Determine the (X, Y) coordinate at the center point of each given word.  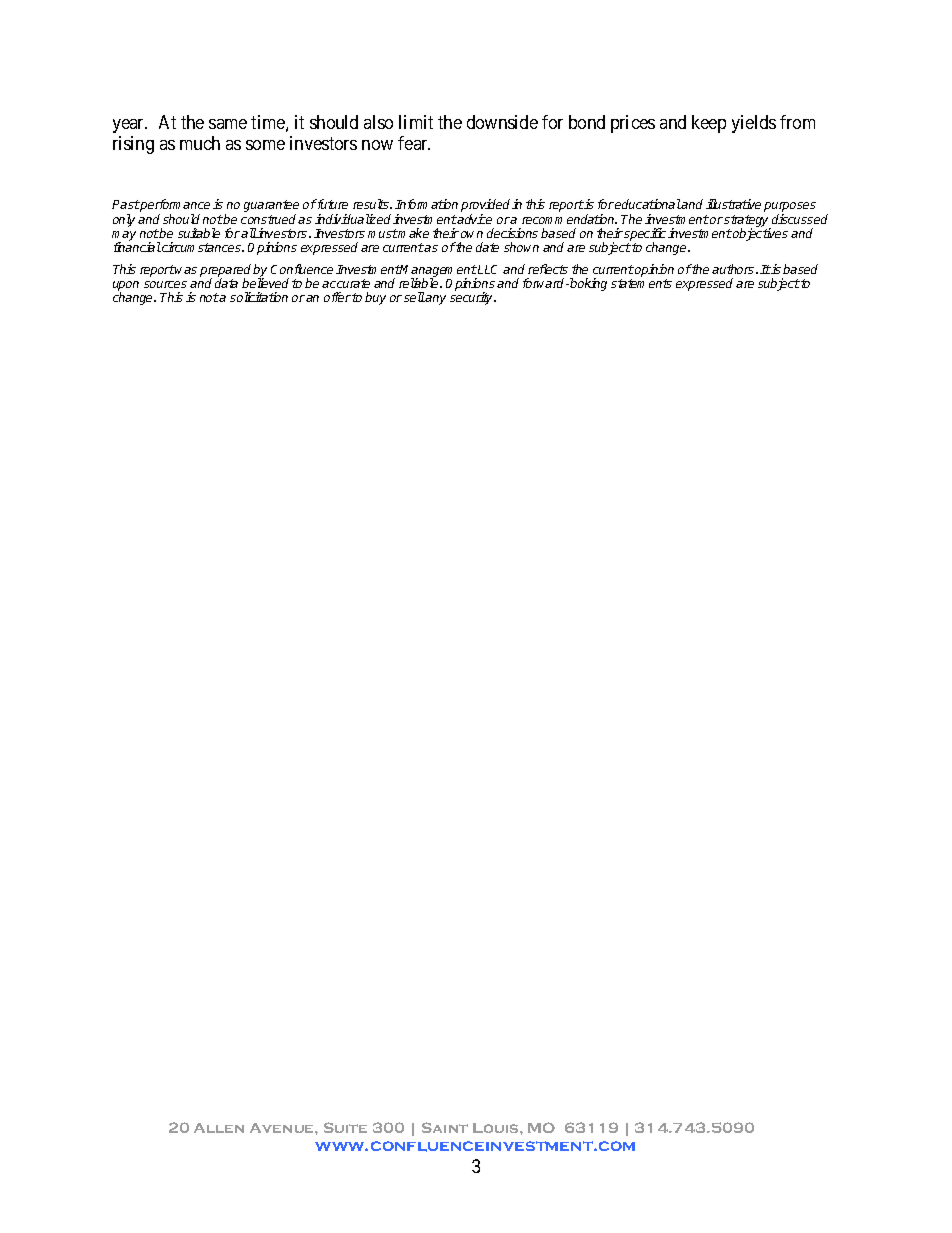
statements (641, 283)
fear (414, 143)
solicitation (259, 297)
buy (375, 298)
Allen (219, 1128)
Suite (345, 1127)
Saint (445, 1127)
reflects (548, 269)
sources (165, 284)
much (200, 143)
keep (709, 124)
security (473, 298)
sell (414, 297)
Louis (497, 1128)
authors (734, 269)
